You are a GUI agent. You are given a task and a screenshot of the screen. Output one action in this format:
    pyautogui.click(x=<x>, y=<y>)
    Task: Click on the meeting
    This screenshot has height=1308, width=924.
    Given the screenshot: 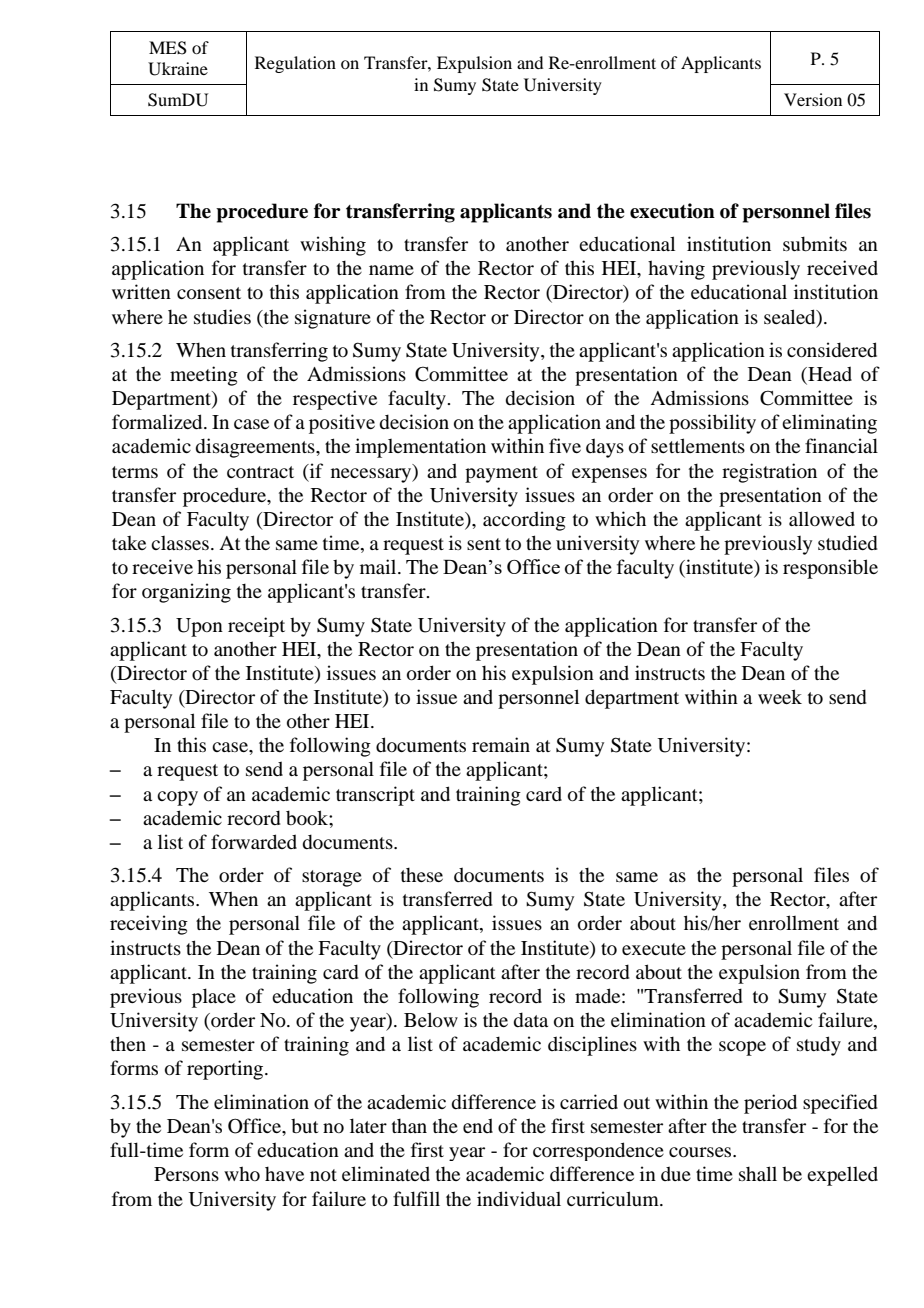 What is the action you would take?
    pyautogui.click(x=204, y=376)
